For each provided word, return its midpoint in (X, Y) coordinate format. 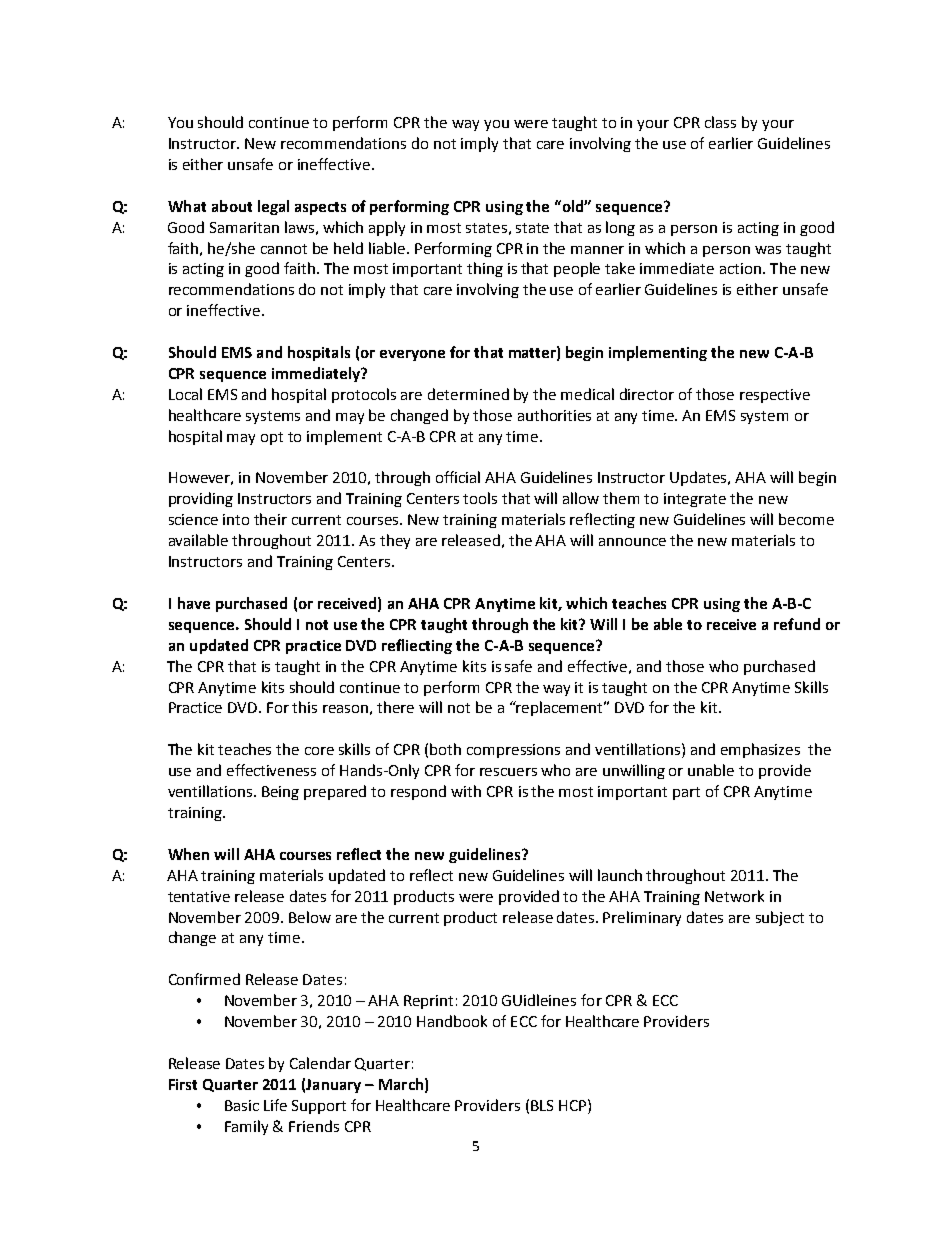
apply (387, 228)
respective (775, 396)
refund (797, 624)
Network (734, 896)
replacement (560, 708)
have (194, 603)
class (720, 122)
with (466, 791)
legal (273, 207)
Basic (242, 1105)
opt (272, 438)
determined (468, 394)
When (188, 854)
